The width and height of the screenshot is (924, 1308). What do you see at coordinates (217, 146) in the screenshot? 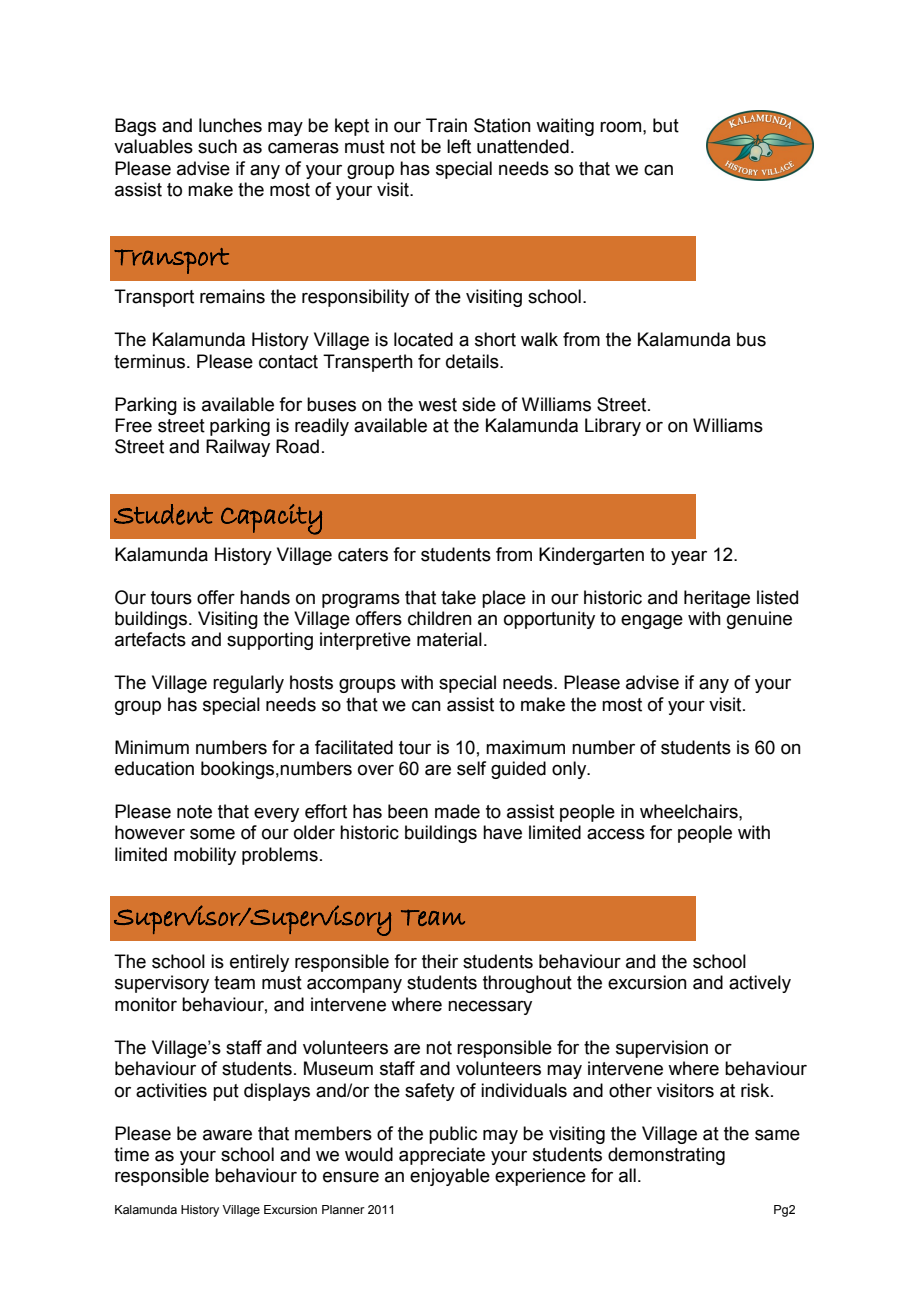
I see `such` at bounding box center [217, 146].
